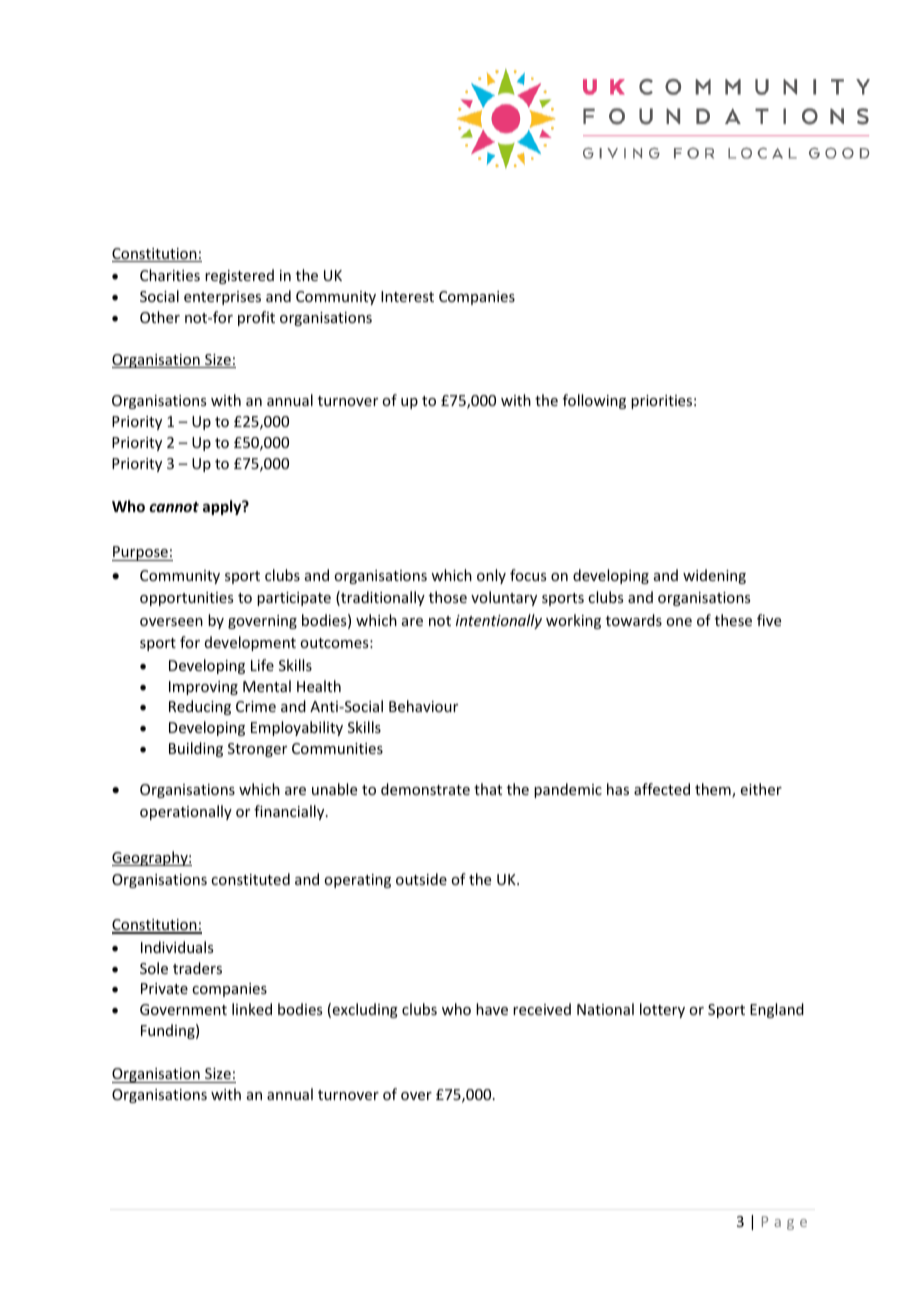 This screenshot has width=924, height=1308. I want to click on development, so click(250, 643).
